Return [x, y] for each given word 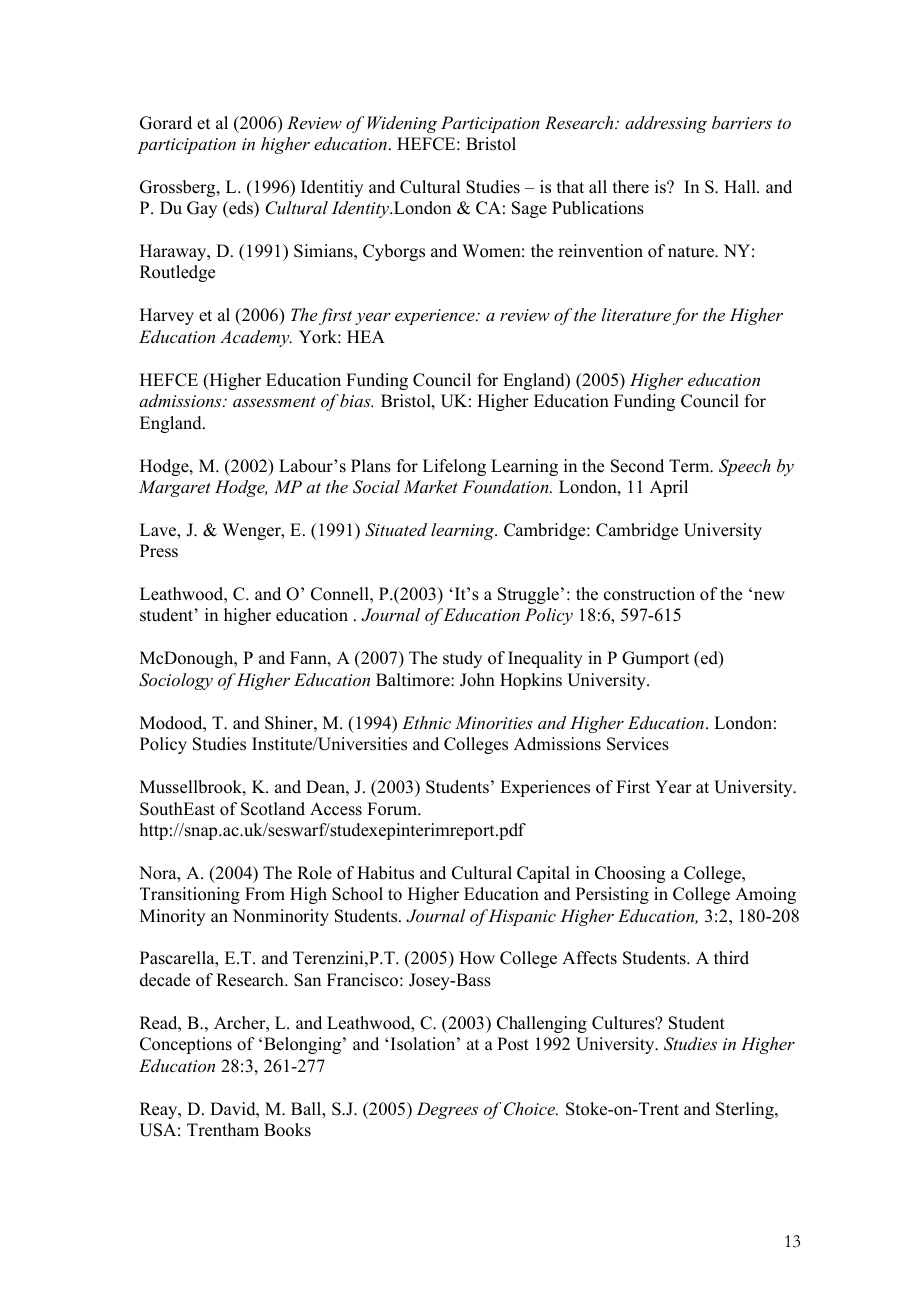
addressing [666, 124]
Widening [402, 124]
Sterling [746, 1110]
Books [287, 1130]
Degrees [447, 1110]
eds [241, 208]
